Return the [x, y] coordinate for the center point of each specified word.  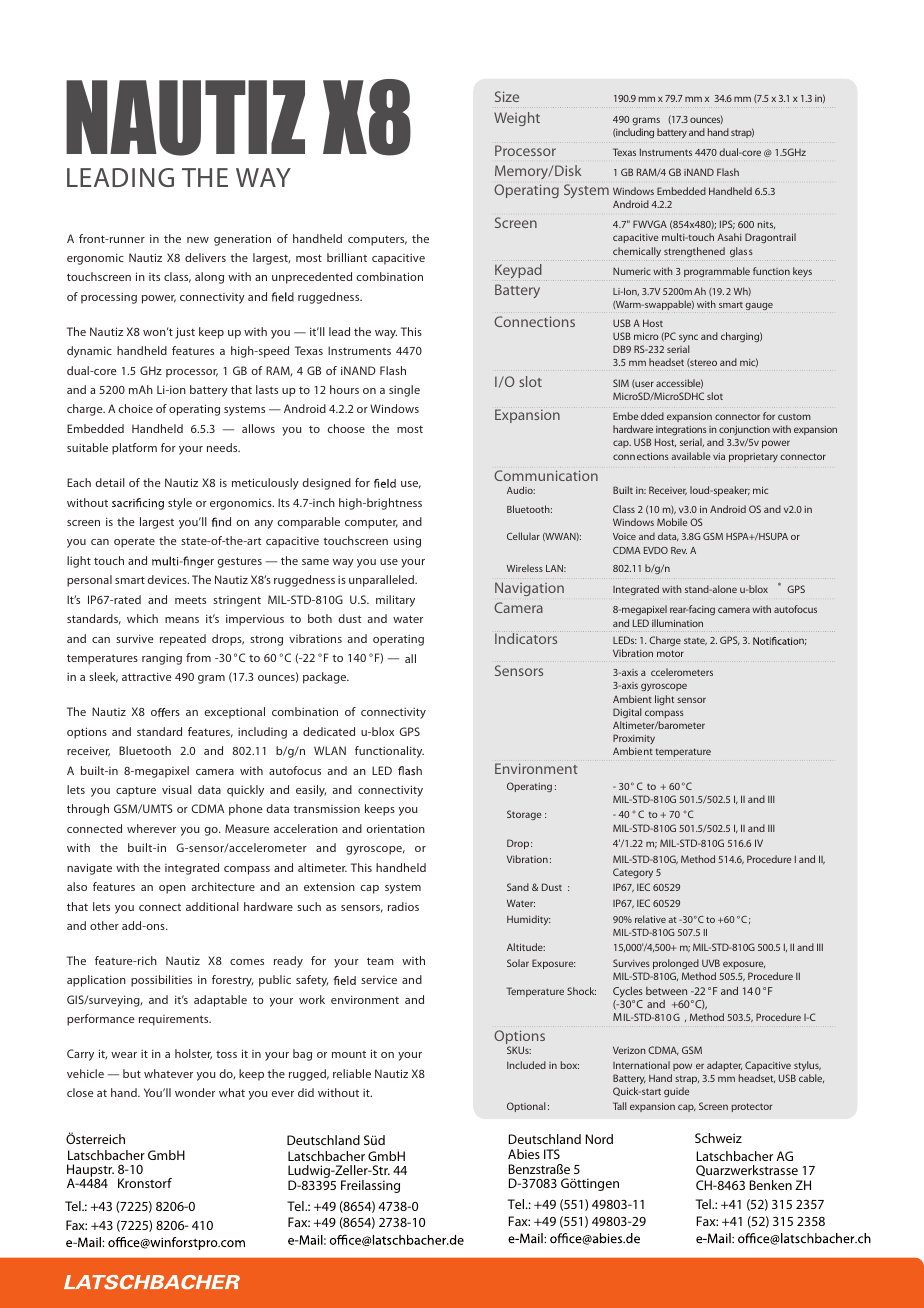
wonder [195, 1092]
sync [688, 338]
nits [766, 225]
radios [403, 906]
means [182, 620]
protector [752, 1107]
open [172, 889]
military [395, 601]
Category [633, 873]
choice [136, 408]
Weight [517, 119]
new [198, 240]
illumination [677, 623]
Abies [524, 1154]
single [404, 391]
